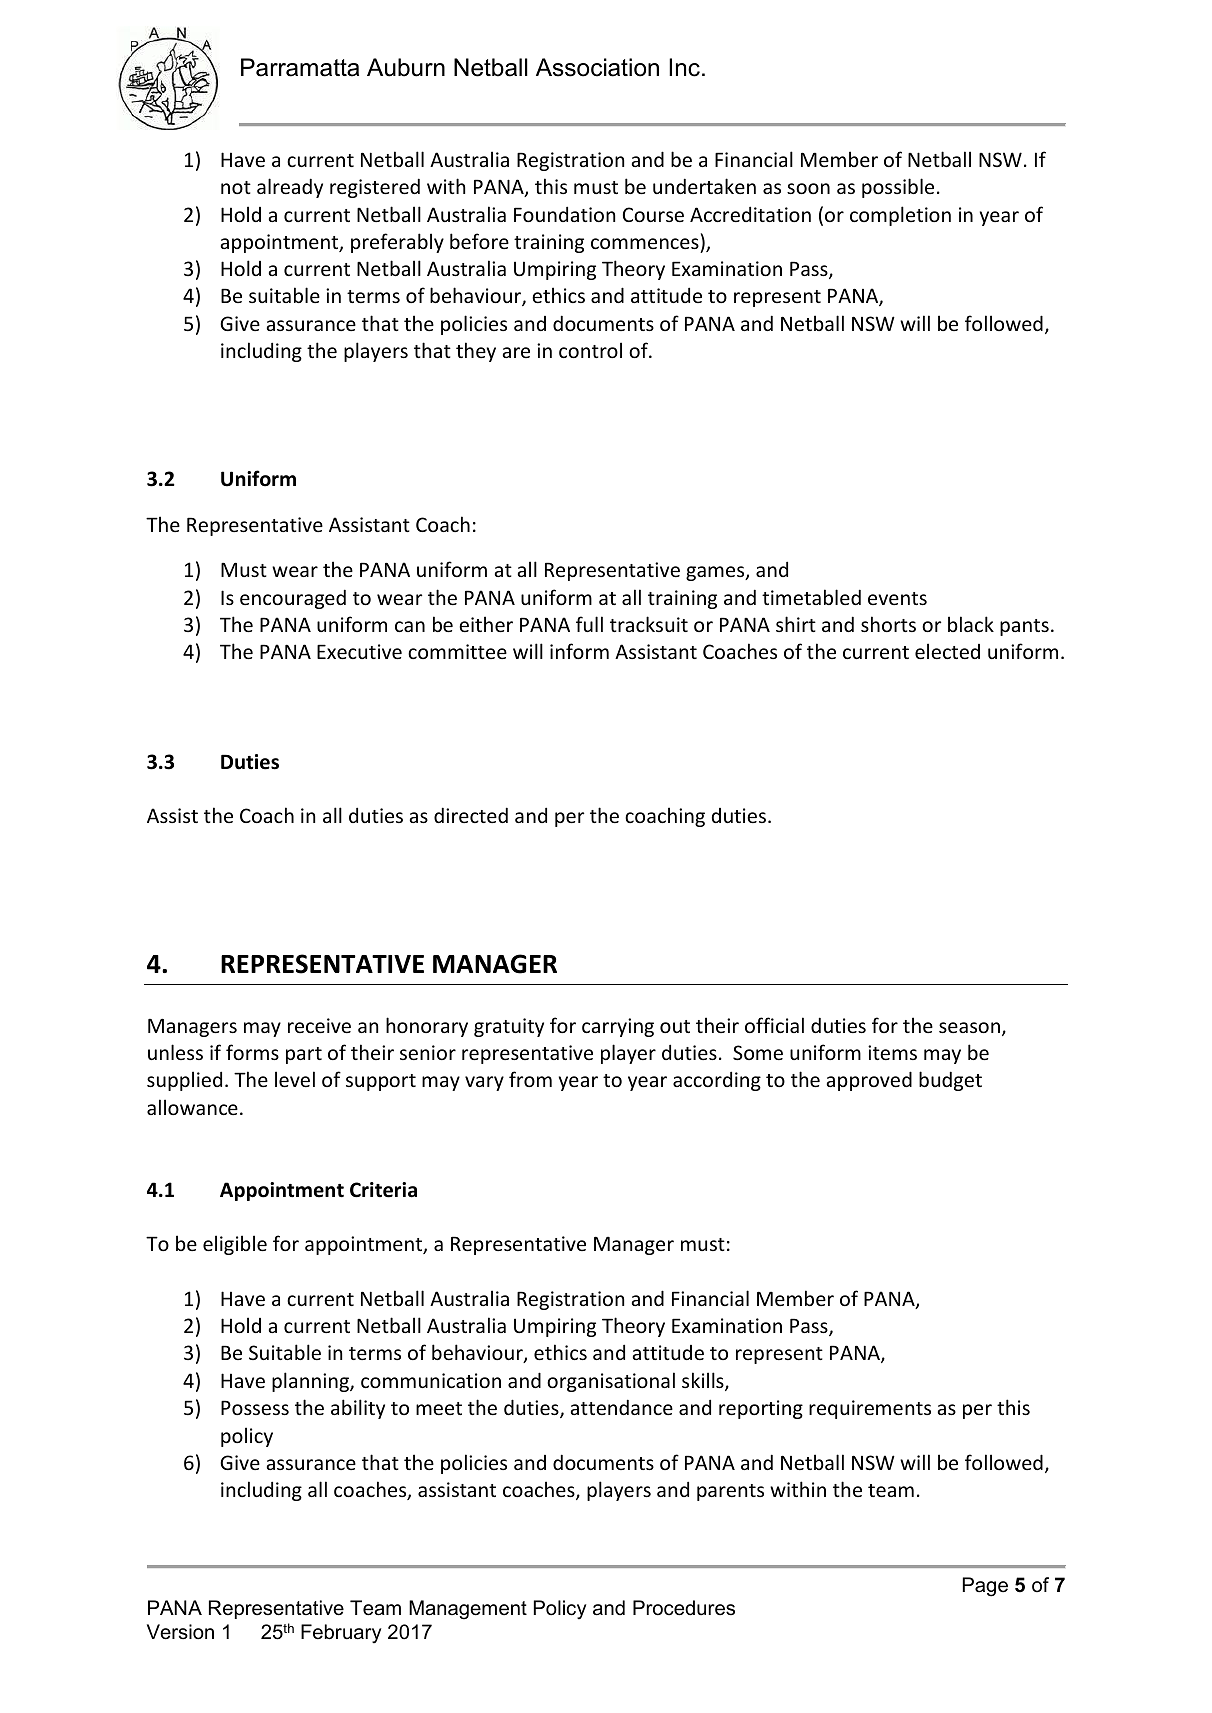 Image resolution: width=1212 pixels, height=1713 pixels. Describe the element at coordinates (341, 1633) in the document. I see `February` at that location.
